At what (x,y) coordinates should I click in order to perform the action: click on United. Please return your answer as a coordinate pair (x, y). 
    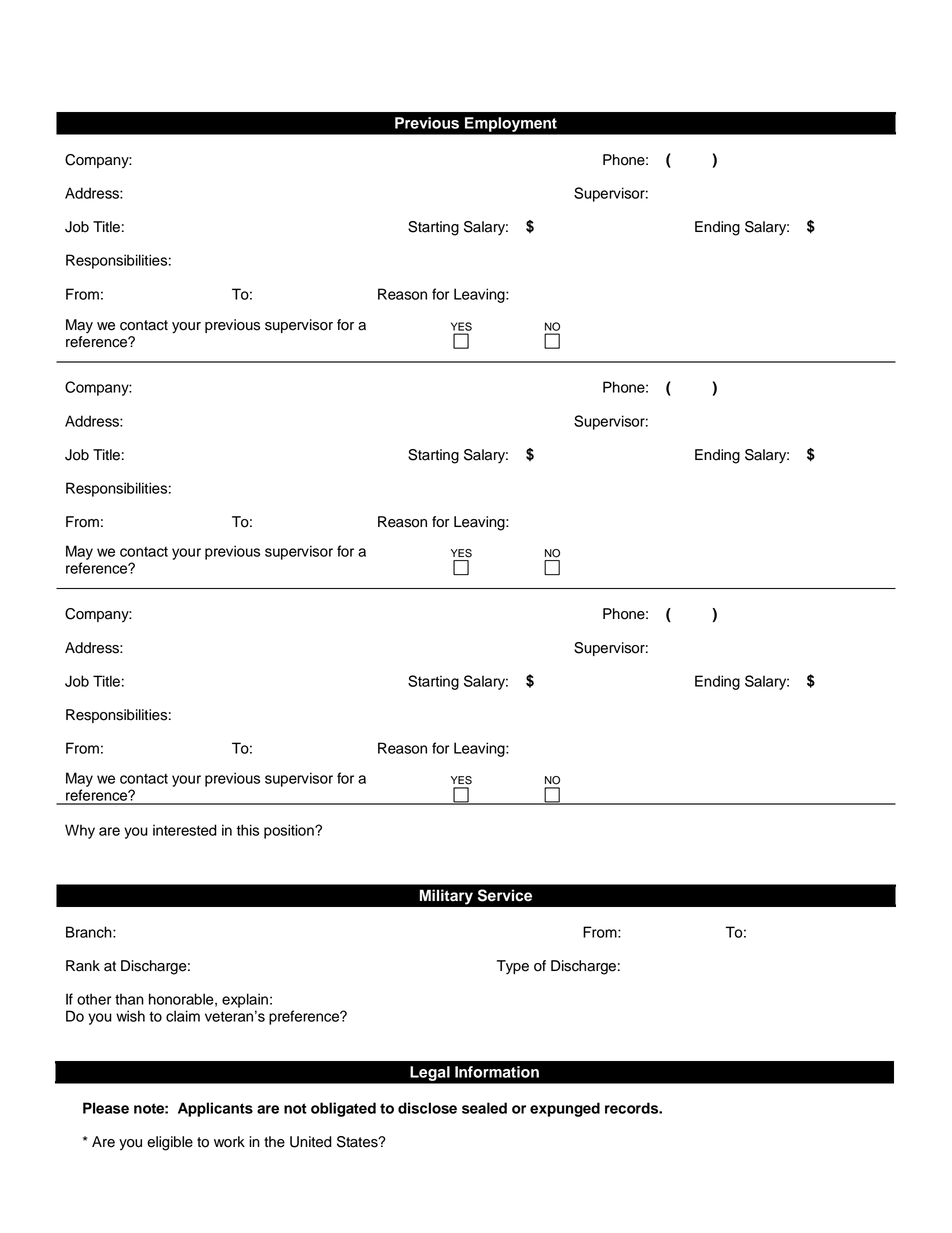
    Looking at the image, I should click on (311, 1142).
